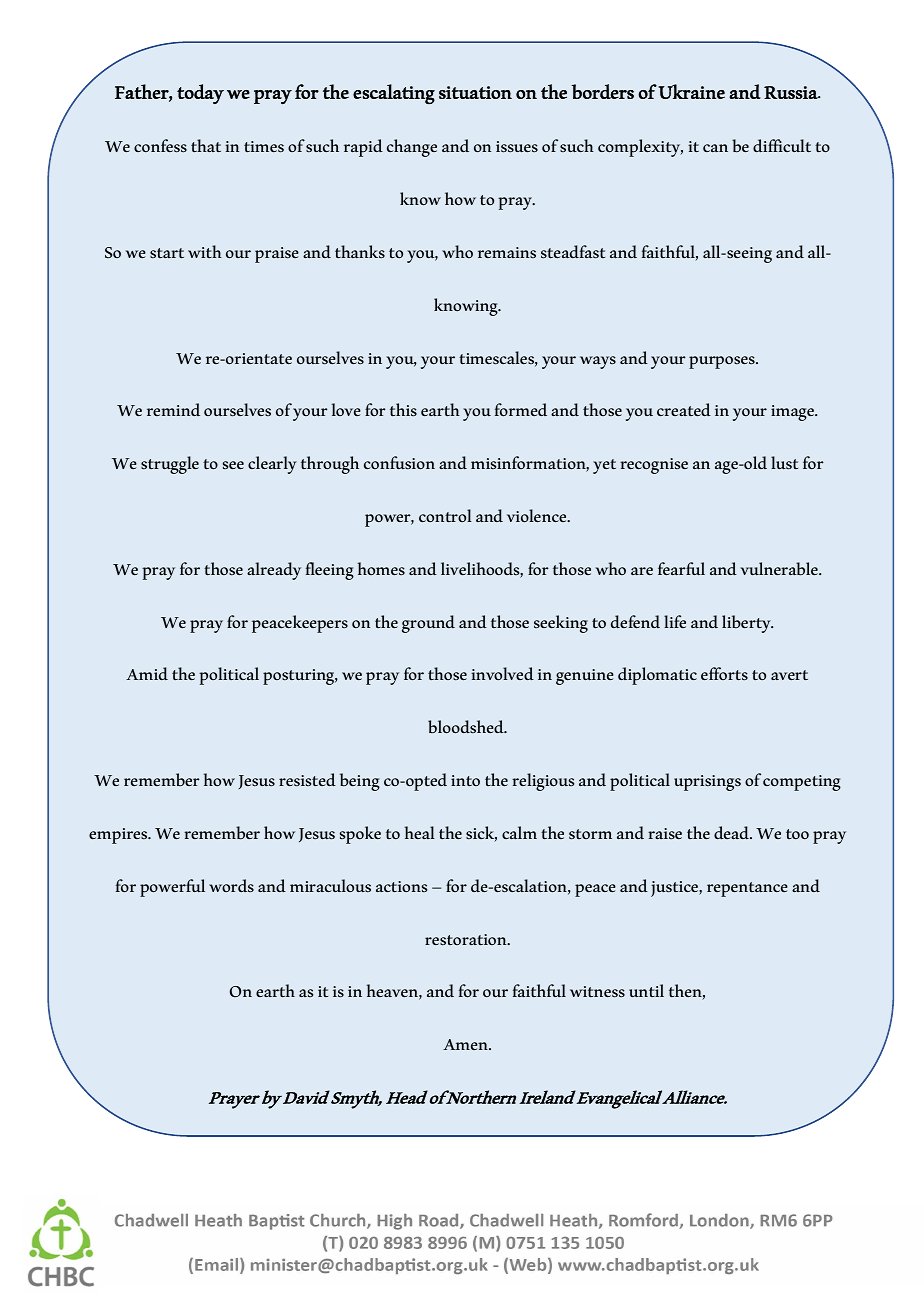 The height and width of the image is (1308, 924). I want to click on efforts, so click(724, 673).
